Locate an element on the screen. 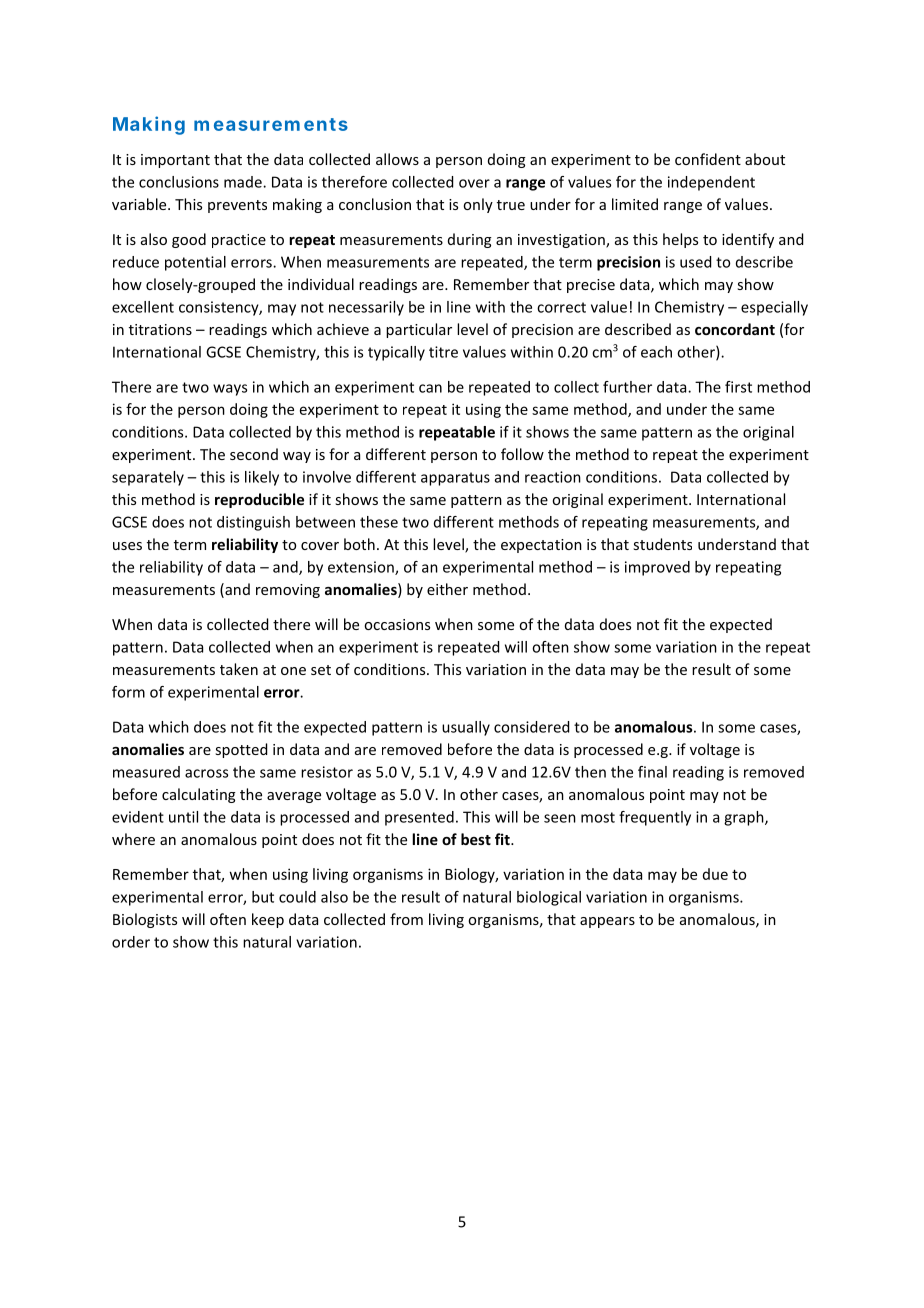 The image size is (924, 1308). only is located at coordinates (478, 205).
